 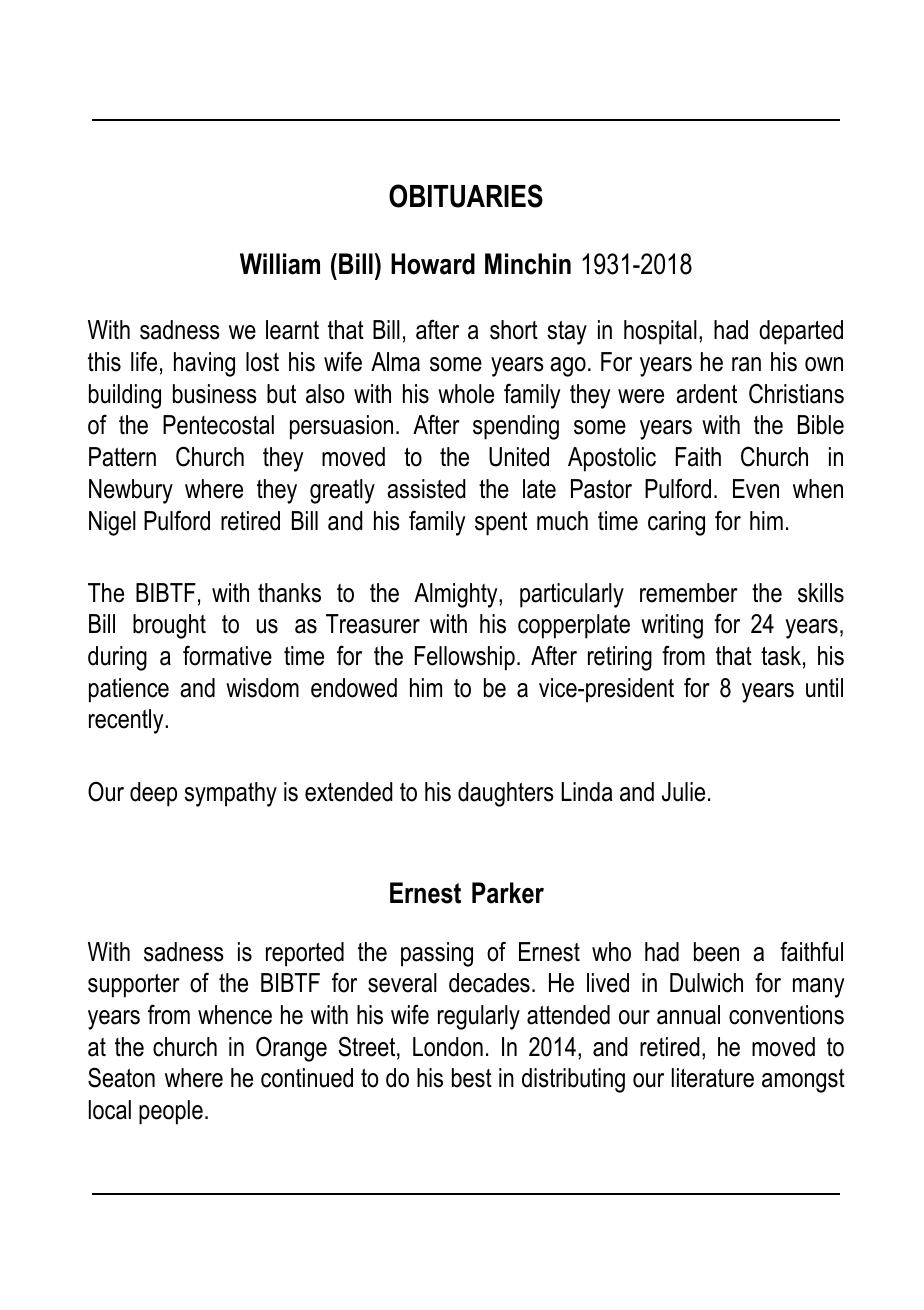 I want to click on OBITUARIES, so click(x=466, y=196).
